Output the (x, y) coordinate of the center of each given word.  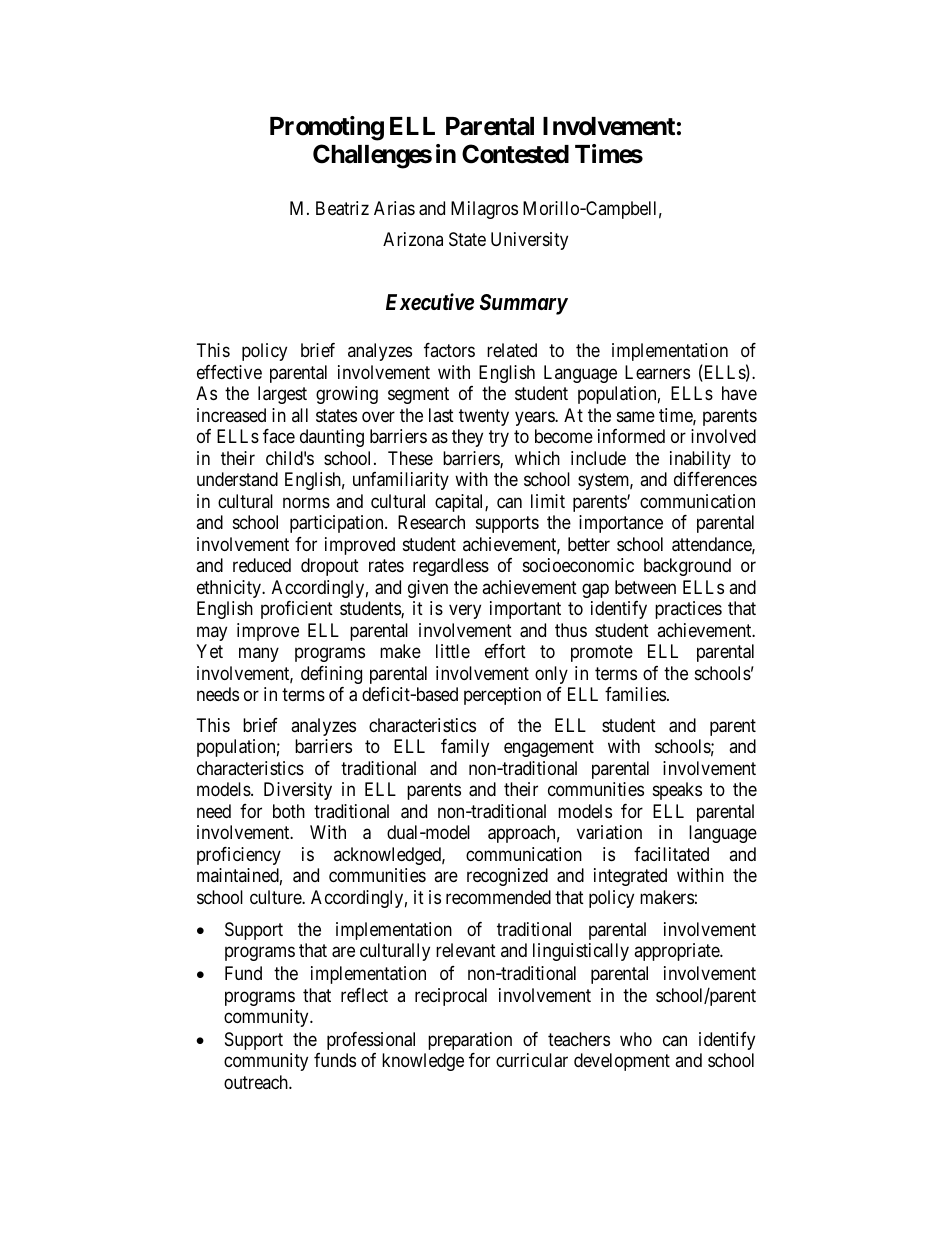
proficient (297, 610)
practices (688, 610)
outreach (257, 1082)
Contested (515, 154)
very (465, 612)
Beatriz (342, 208)
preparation (470, 1041)
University (529, 241)
